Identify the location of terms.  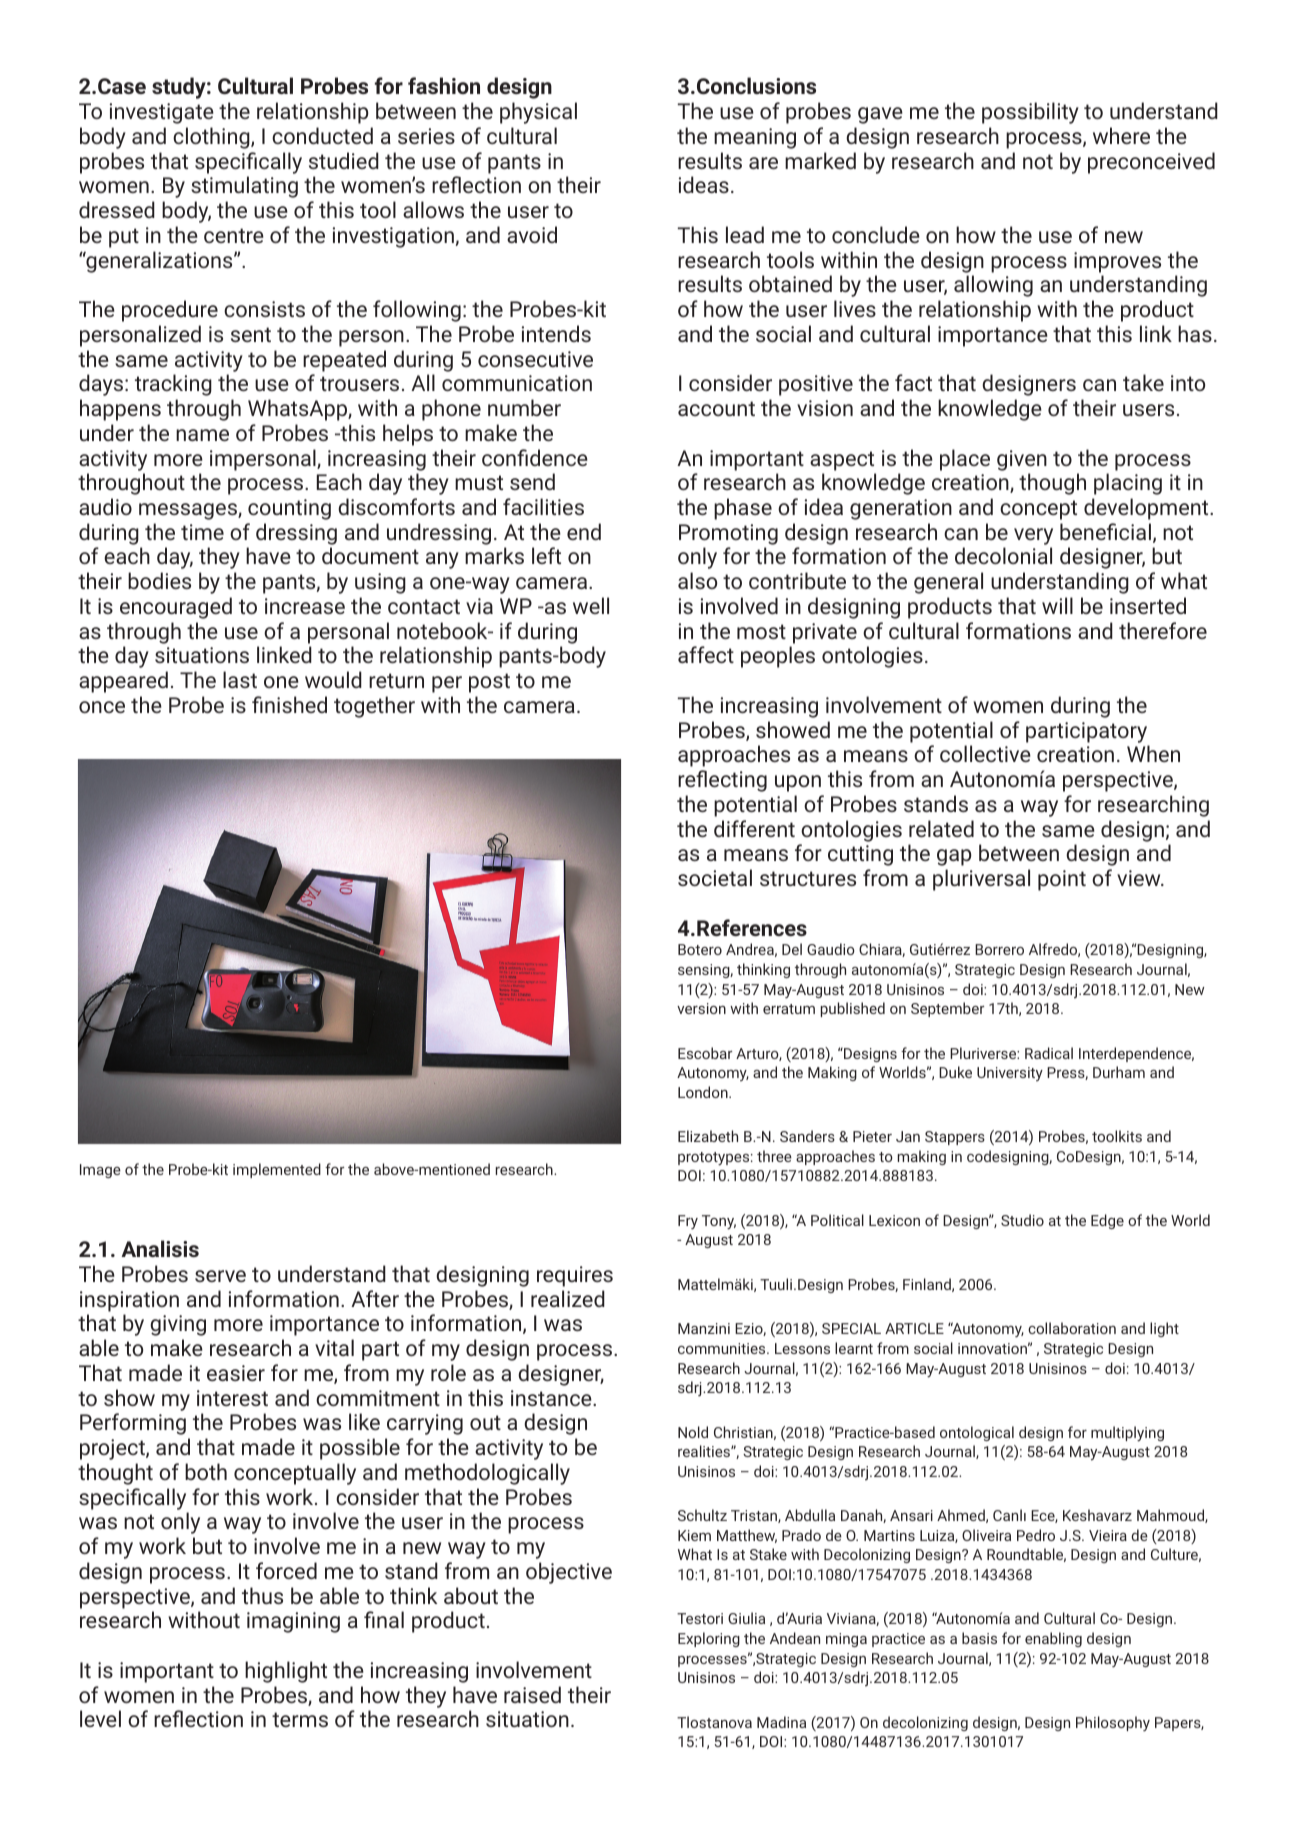
(300, 1719).
